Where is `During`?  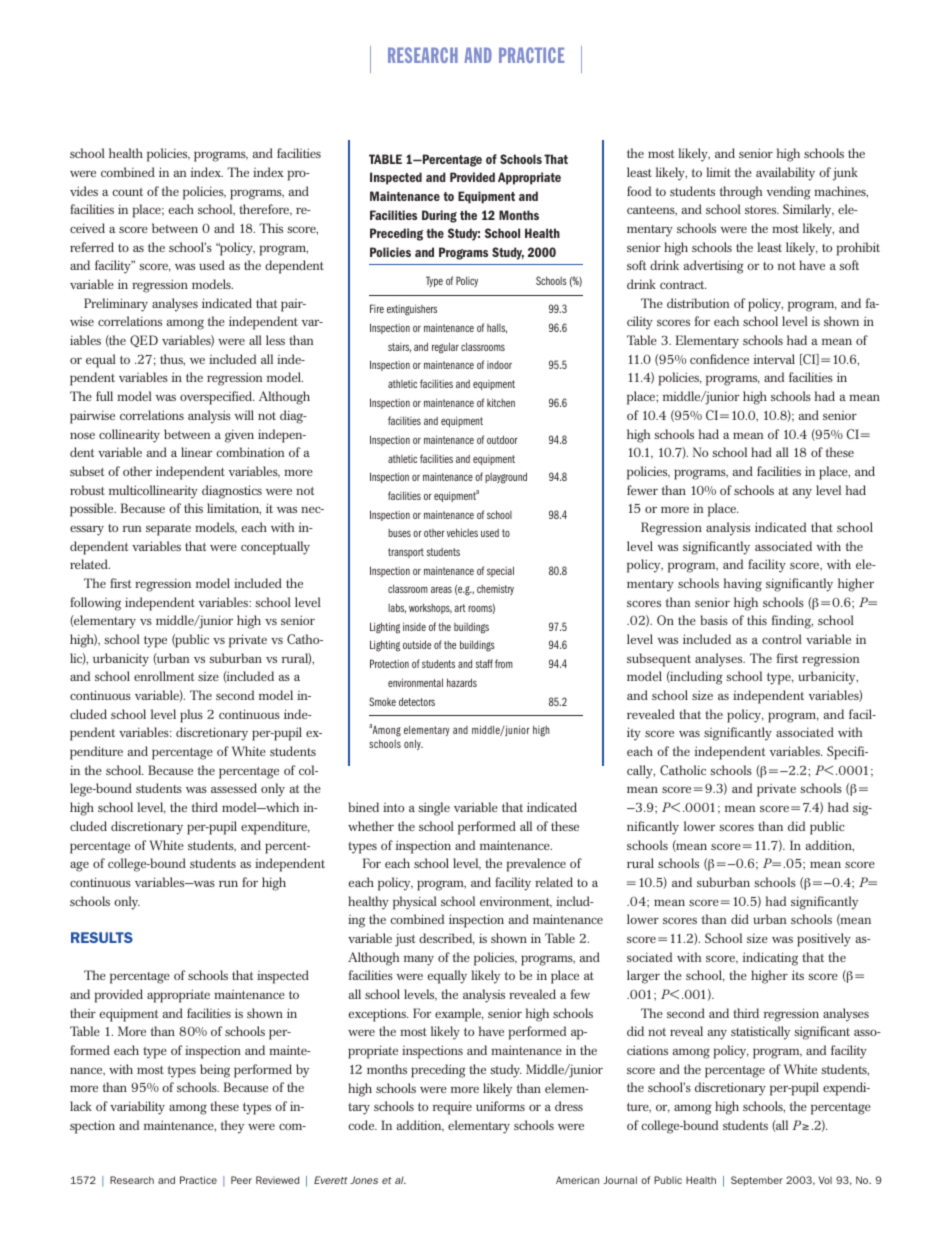 During is located at coordinates (439, 216).
